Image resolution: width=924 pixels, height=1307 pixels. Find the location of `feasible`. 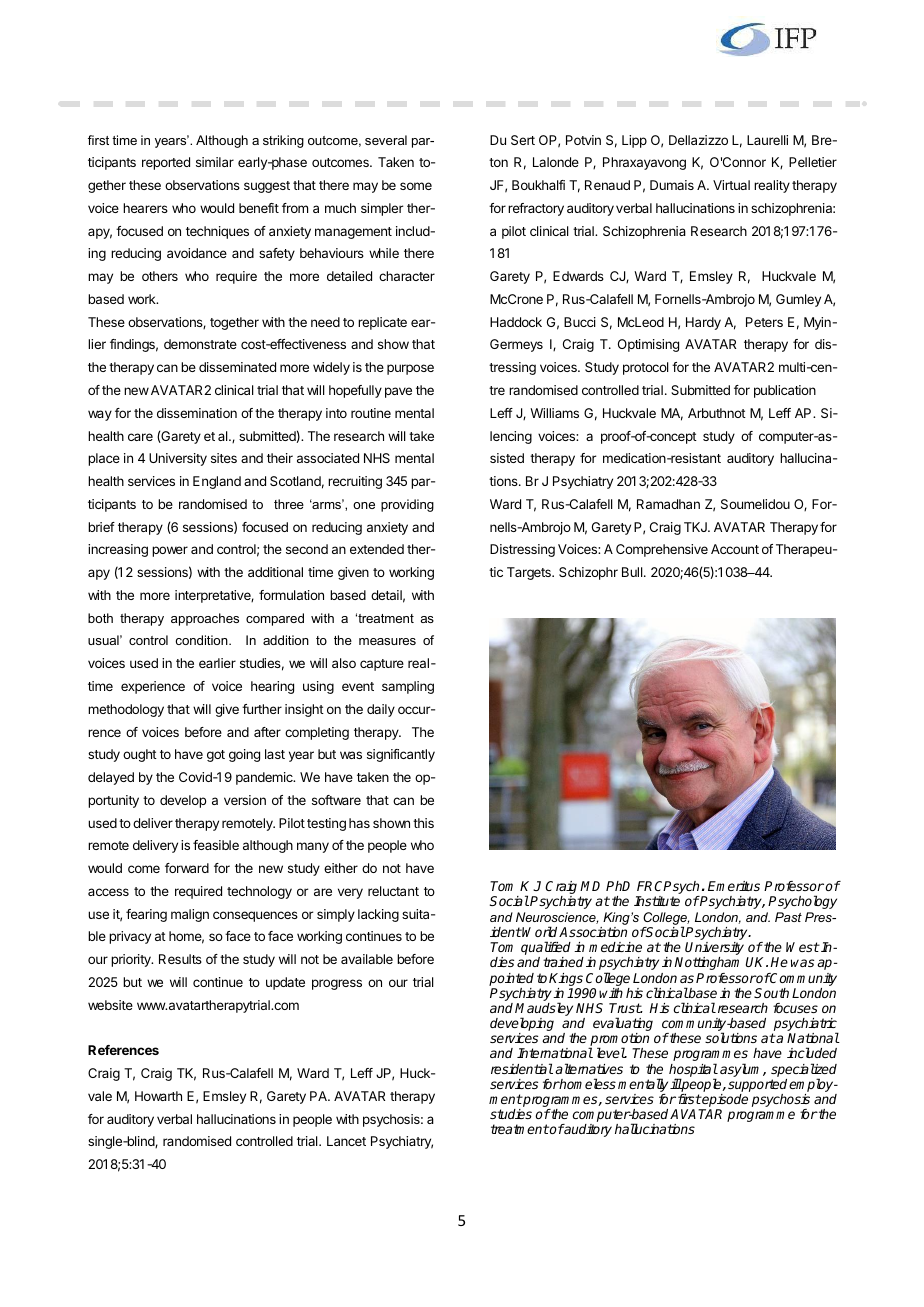

feasible is located at coordinates (216, 845).
